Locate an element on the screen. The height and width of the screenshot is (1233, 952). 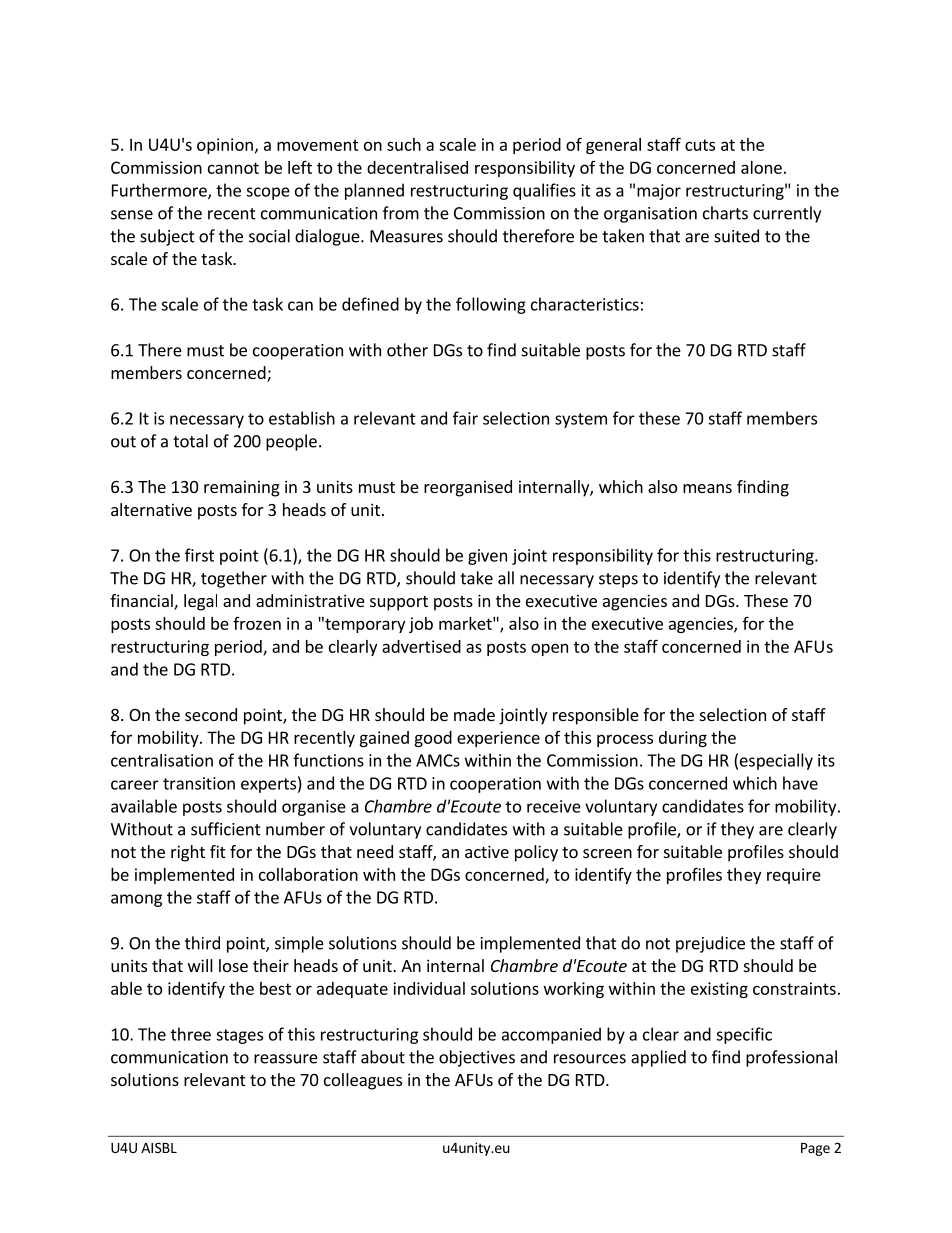
objectives is located at coordinates (477, 1058).
